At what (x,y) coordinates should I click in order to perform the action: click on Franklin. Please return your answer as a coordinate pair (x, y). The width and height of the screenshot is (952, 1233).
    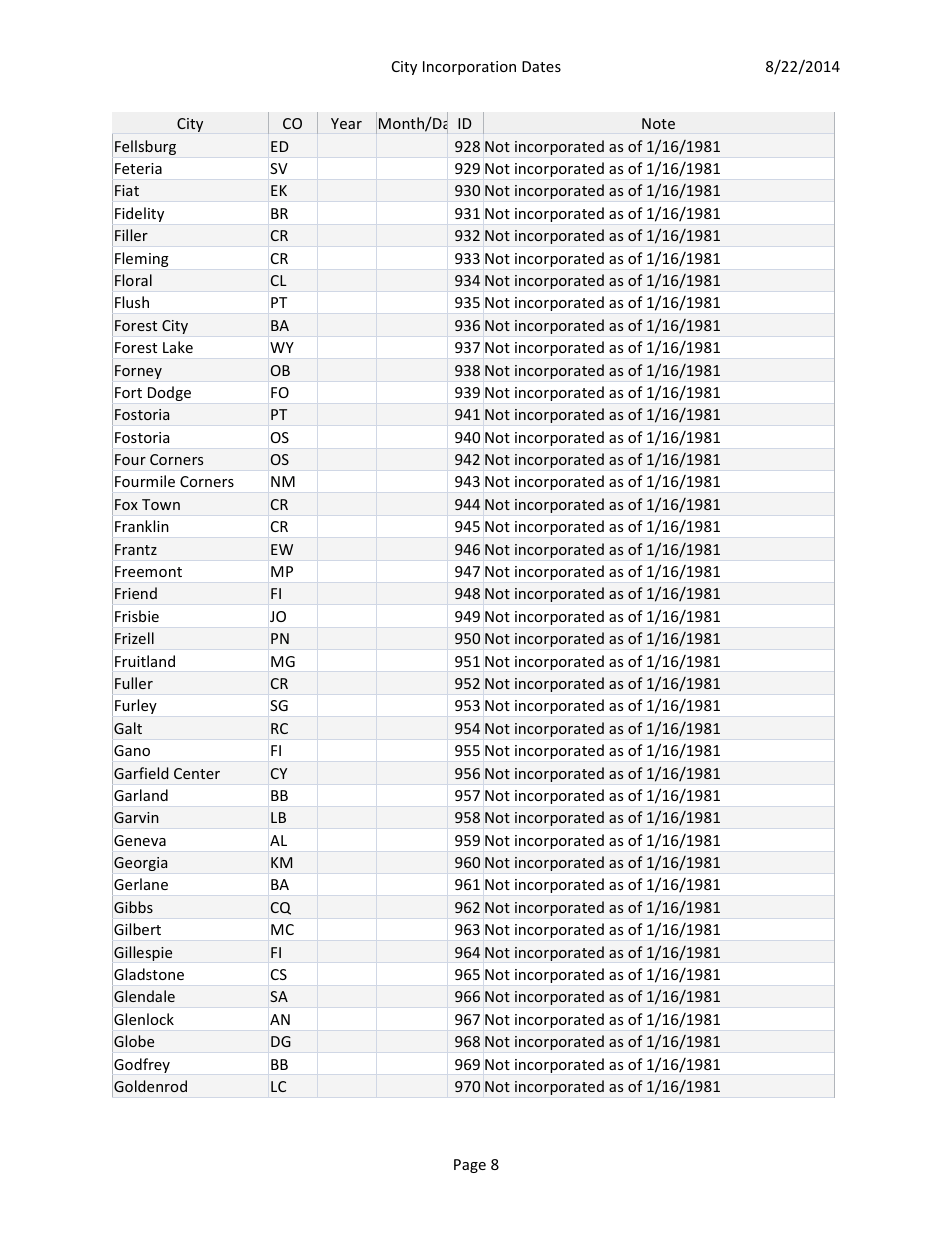
    Looking at the image, I should click on (142, 526).
